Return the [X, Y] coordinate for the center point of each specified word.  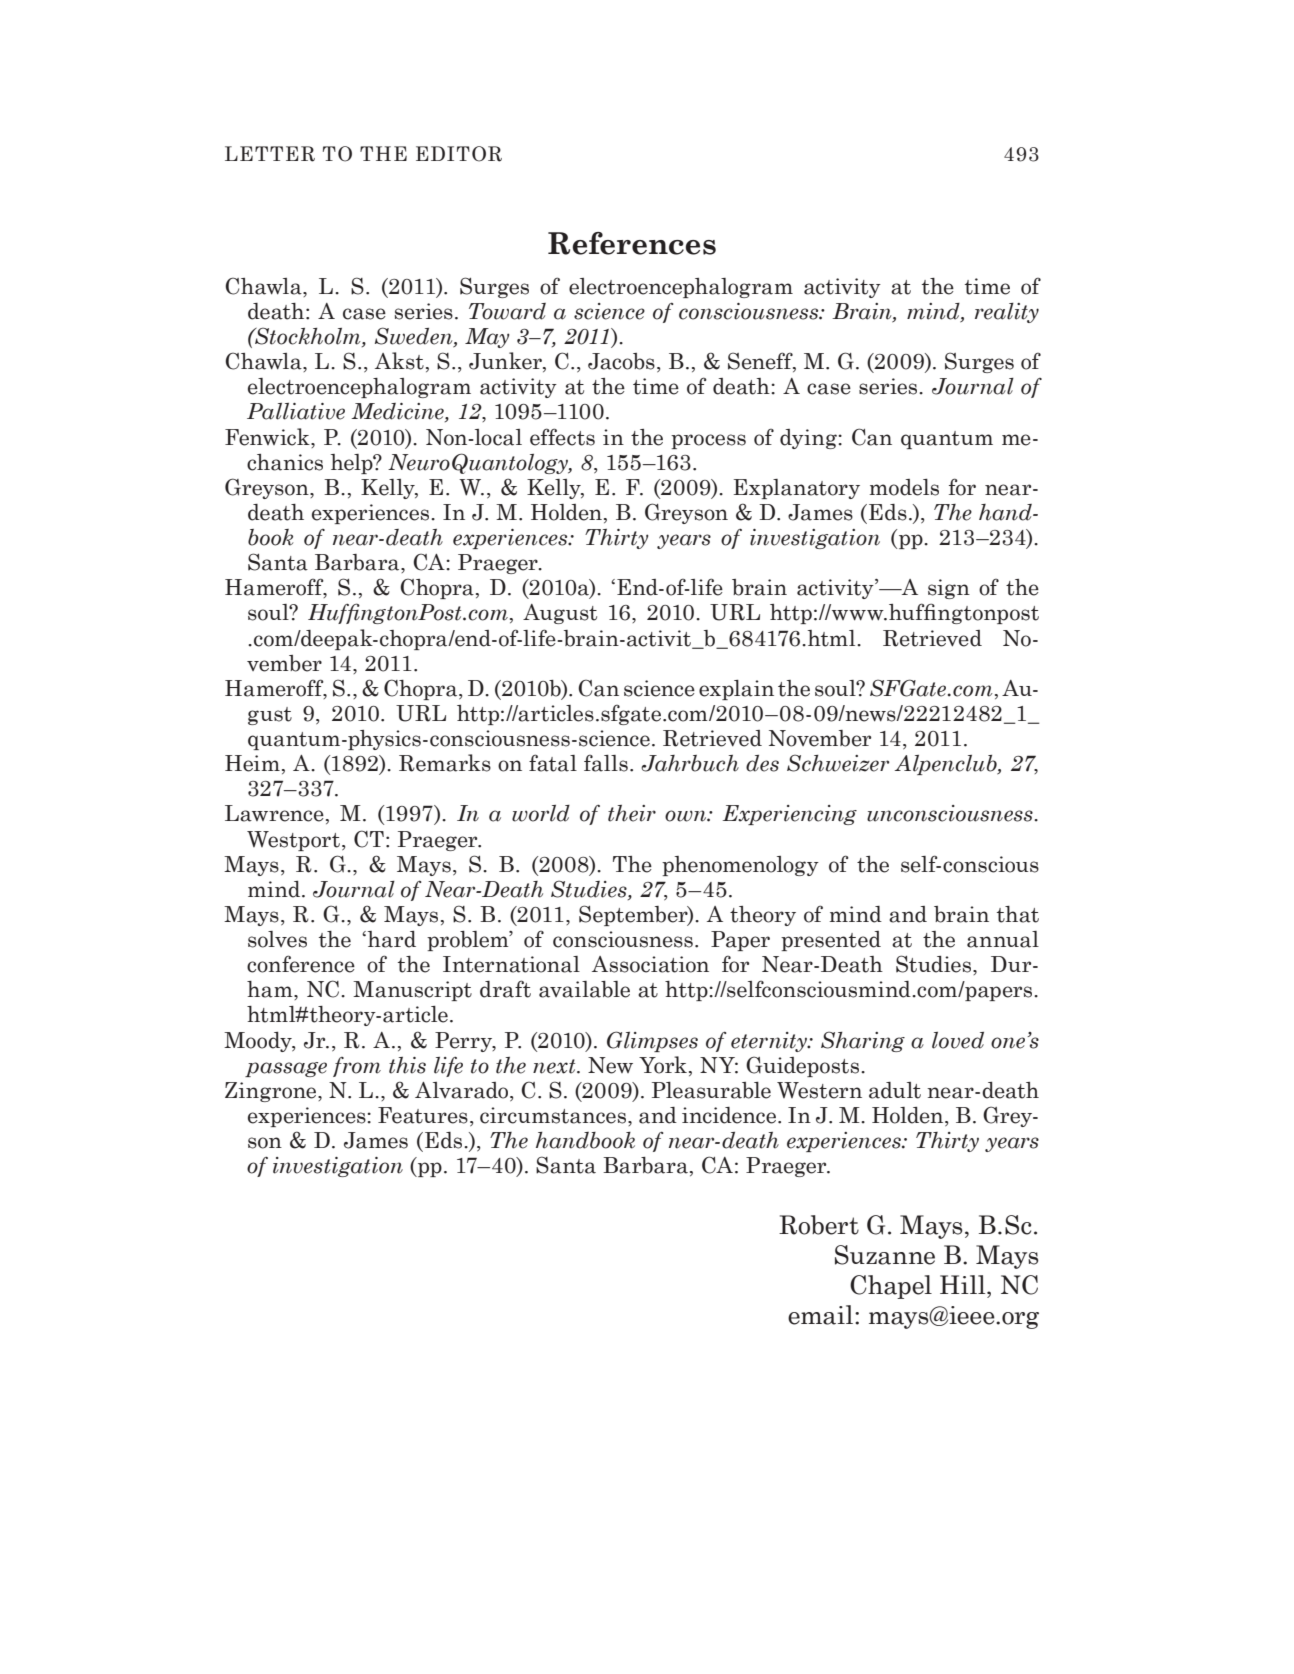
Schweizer [838, 763]
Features [423, 1115]
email [822, 1315]
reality [1007, 313]
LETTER [270, 154]
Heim [252, 763]
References [632, 243]
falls [606, 763]
